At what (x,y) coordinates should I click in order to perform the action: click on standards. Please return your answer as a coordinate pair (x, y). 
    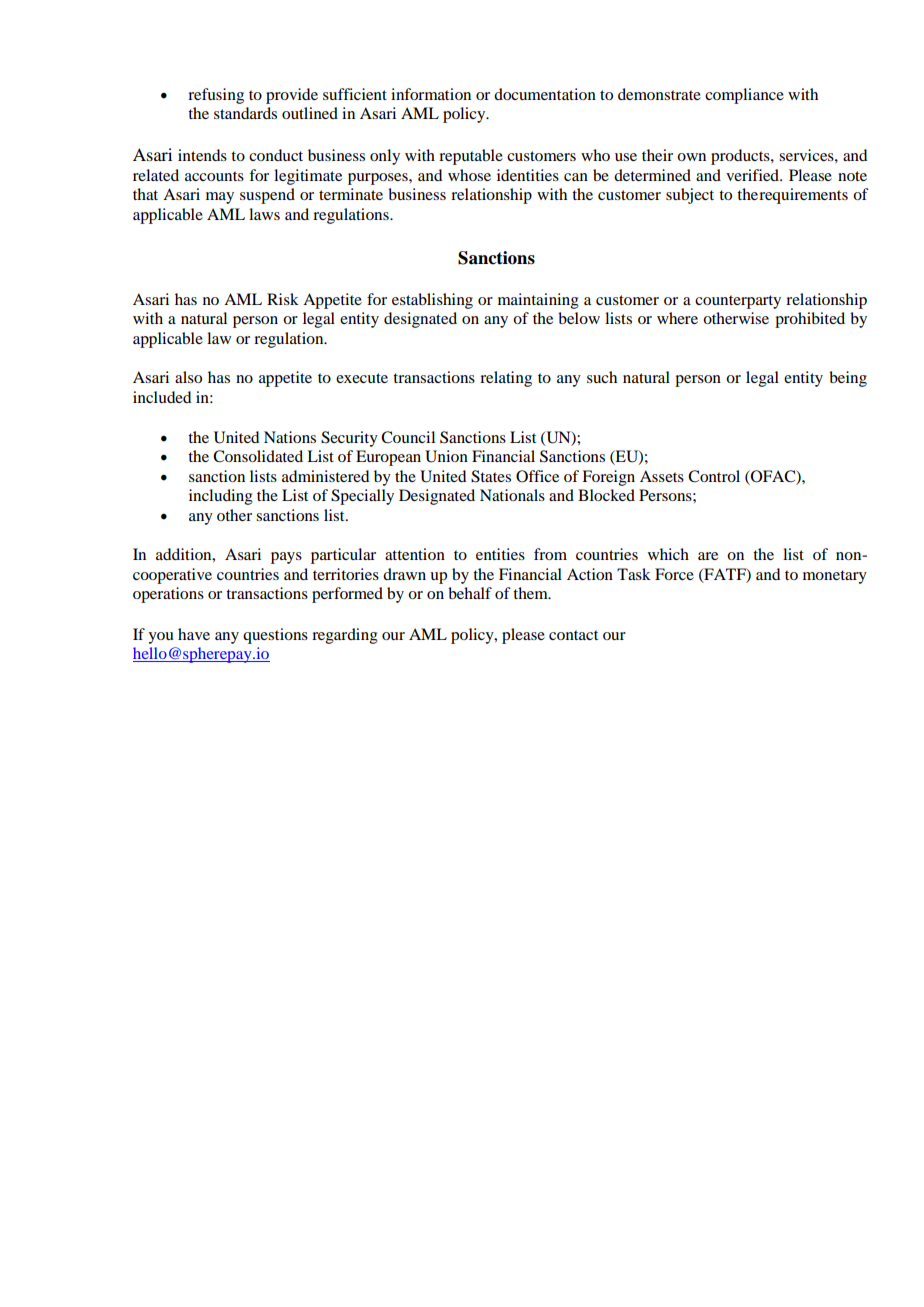
    Looking at the image, I should click on (245, 113).
